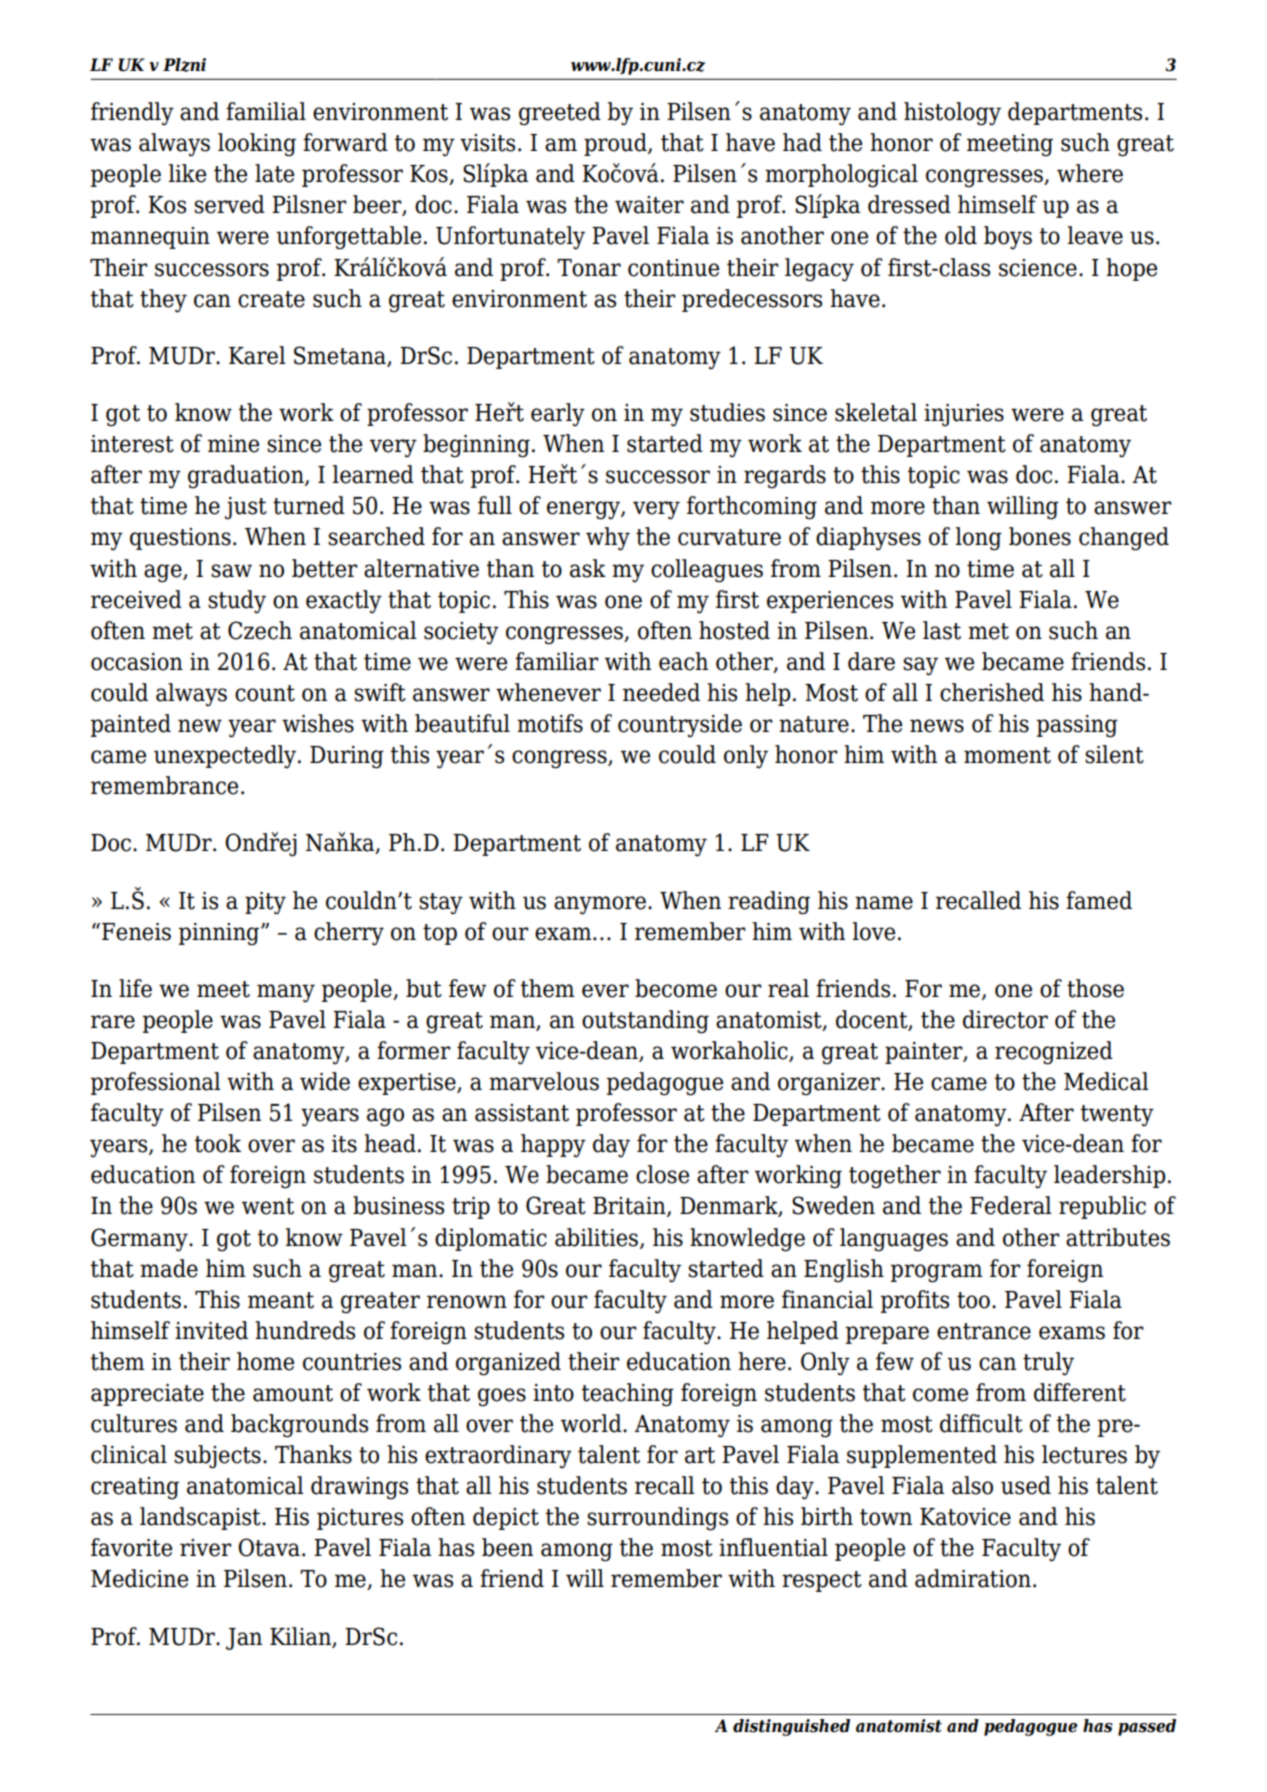  Describe the element at coordinates (1099, 900) in the screenshot. I see `famed` at that location.
